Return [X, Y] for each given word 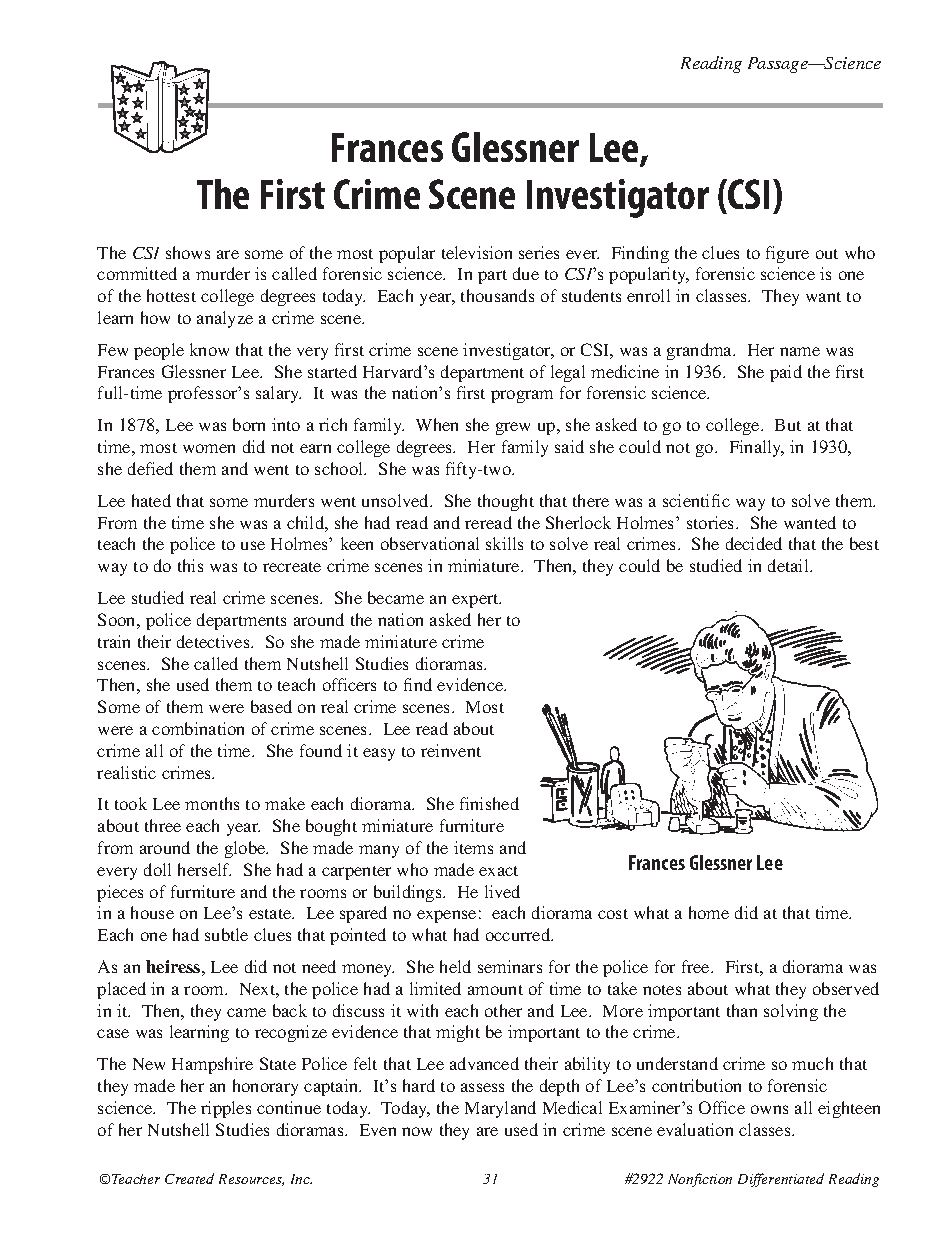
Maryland [500, 1109]
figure [787, 254]
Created [189, 1178]
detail [789, 565]
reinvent [451, 750]
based [271, 706]
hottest [171, 295]
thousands [497, 295]
